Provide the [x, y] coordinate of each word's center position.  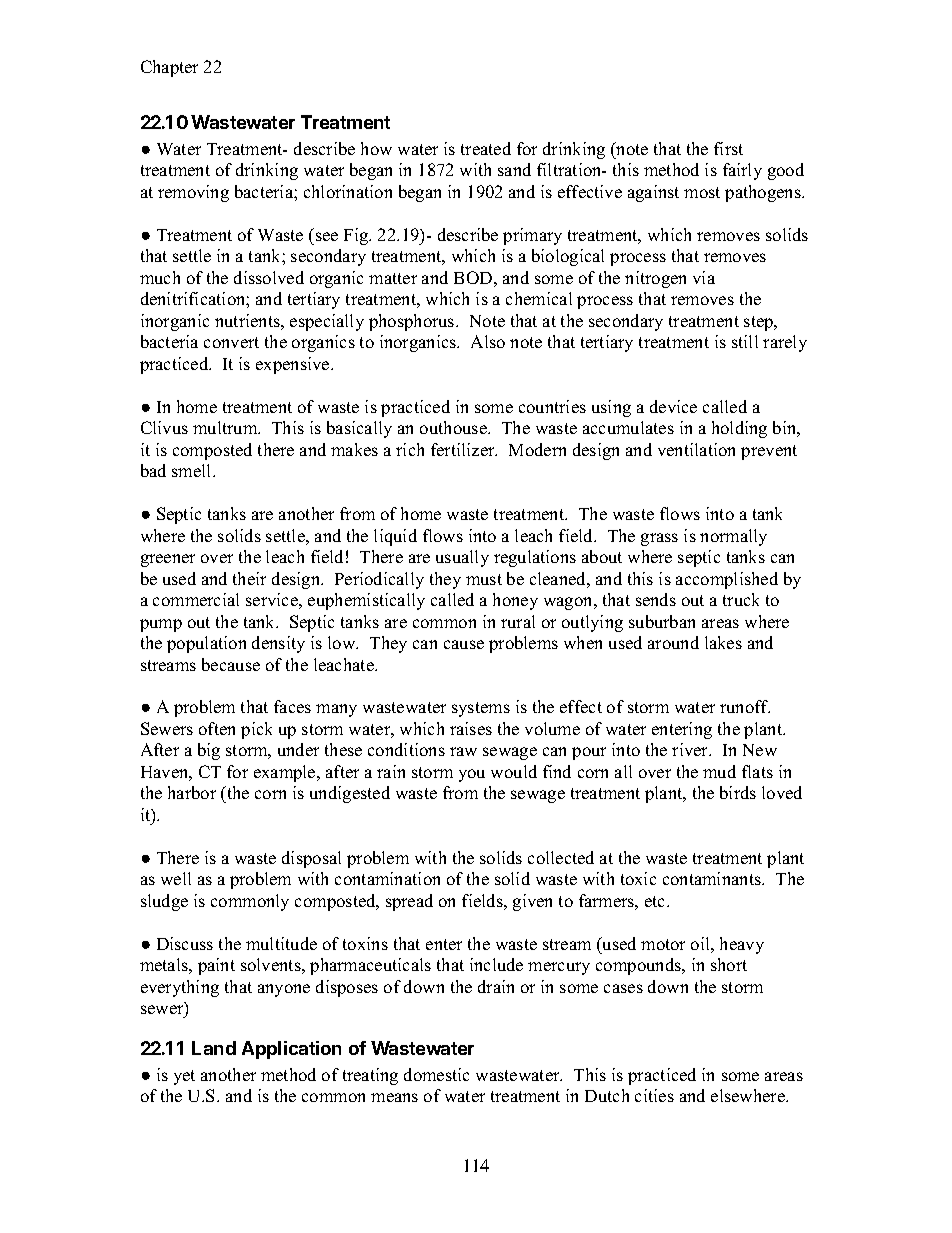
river [691, 749]
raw [463, 751]
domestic [436, 1074]
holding [739, 429]
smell [193, 470]
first [728, 148]
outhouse [454, 427]
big [209, 751]
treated [486, 148]
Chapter [169, 68]
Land [214, 1048]
